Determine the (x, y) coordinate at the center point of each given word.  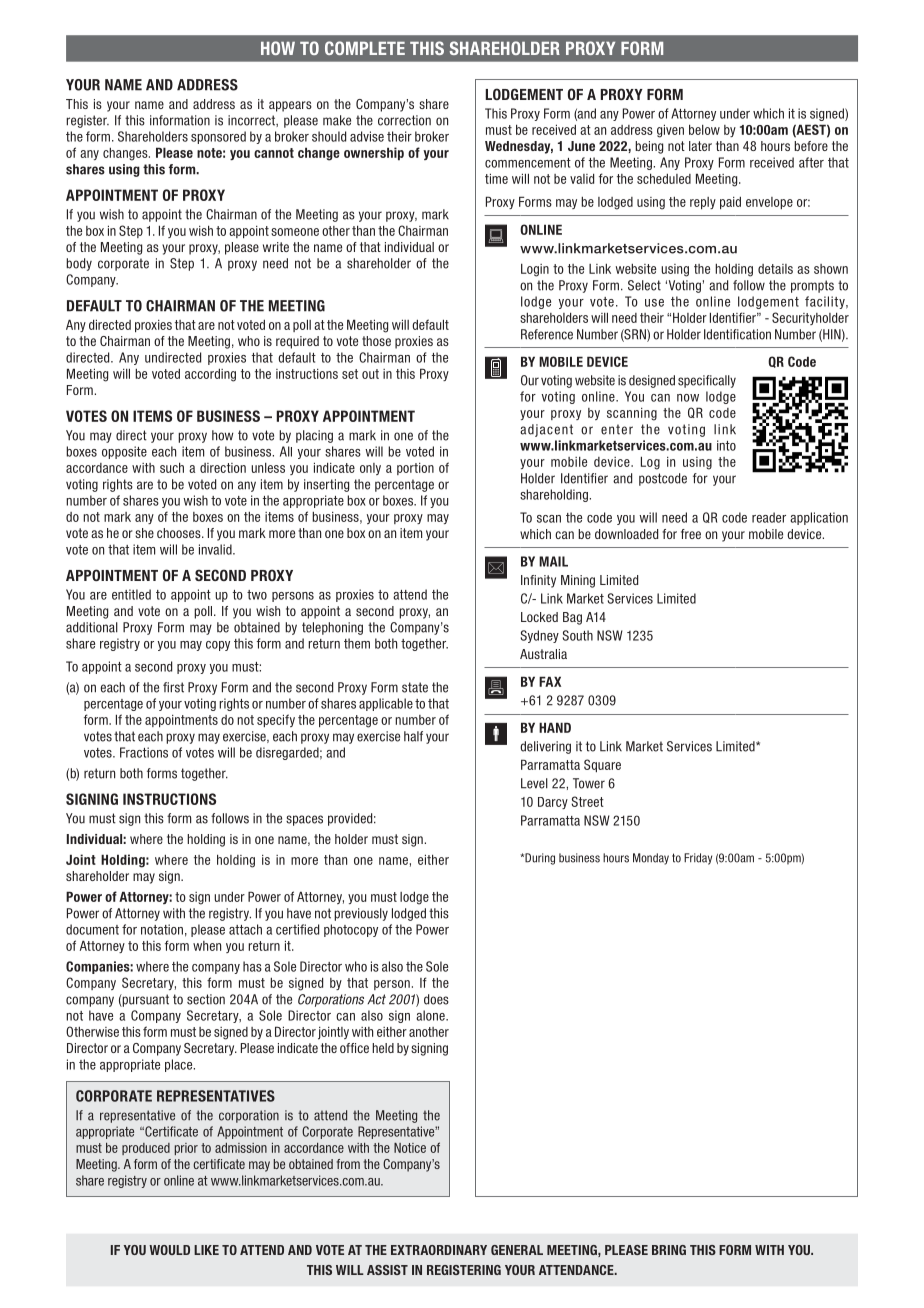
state (415, 687)
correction (404, 120)
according (210, 375)
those (376, 341)
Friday (698, 859)
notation (162, 929)
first (173, 687)
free (691, 534)
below (704, 129)
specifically (707, 381)
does (436, 999)
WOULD (169, 1250)
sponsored (218, 137)
